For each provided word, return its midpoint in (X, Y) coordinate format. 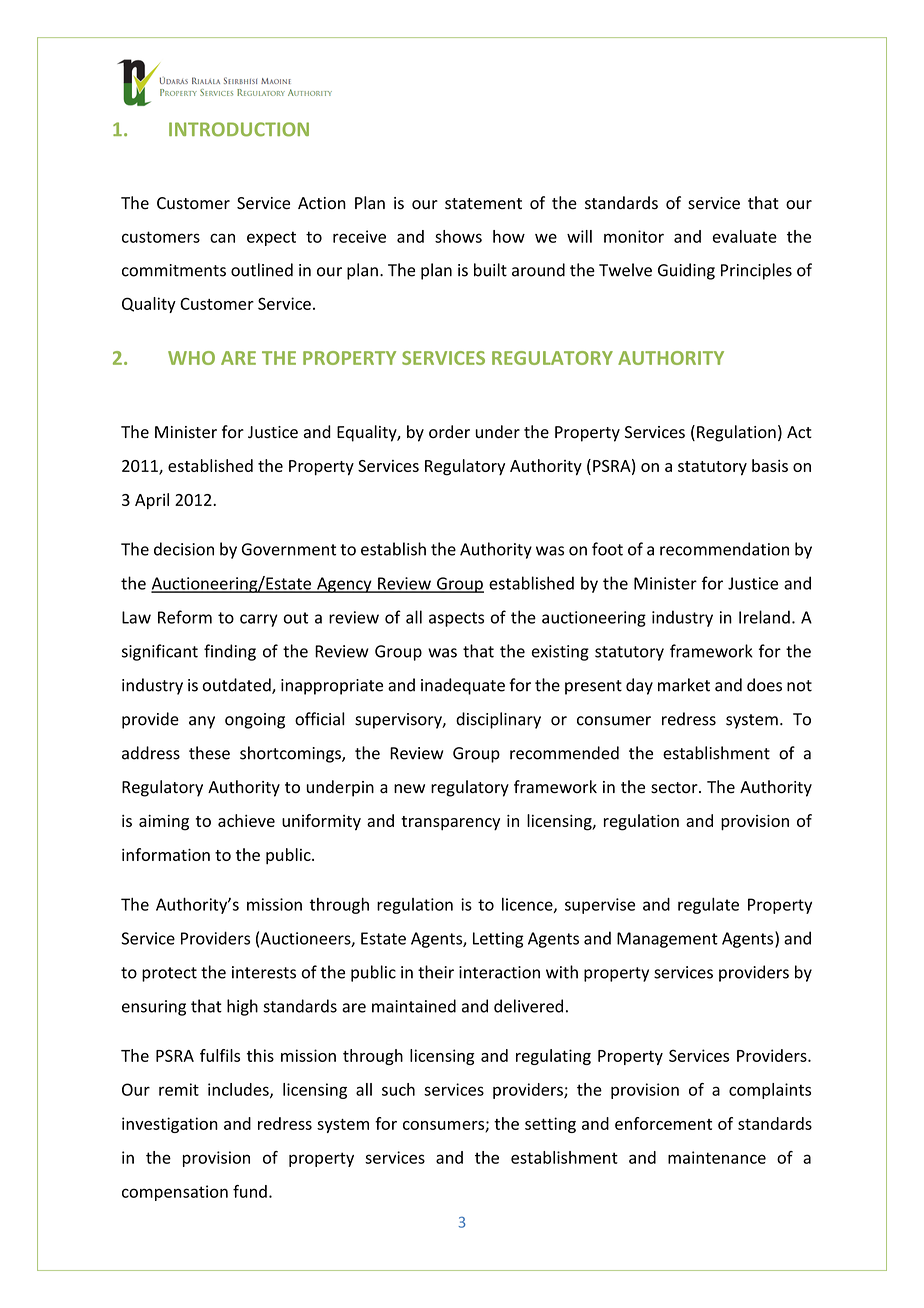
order (449, 432)
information (166, 854)
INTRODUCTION (239, 129)
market (684, 685)
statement (483, 204)
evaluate (745, 236)
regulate (708, 906)
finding (230, 652)
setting (550, 1125)
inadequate (463, 686)
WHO (191, 358)
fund (250, 1191)
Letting (498, 940)
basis (770, 465)
